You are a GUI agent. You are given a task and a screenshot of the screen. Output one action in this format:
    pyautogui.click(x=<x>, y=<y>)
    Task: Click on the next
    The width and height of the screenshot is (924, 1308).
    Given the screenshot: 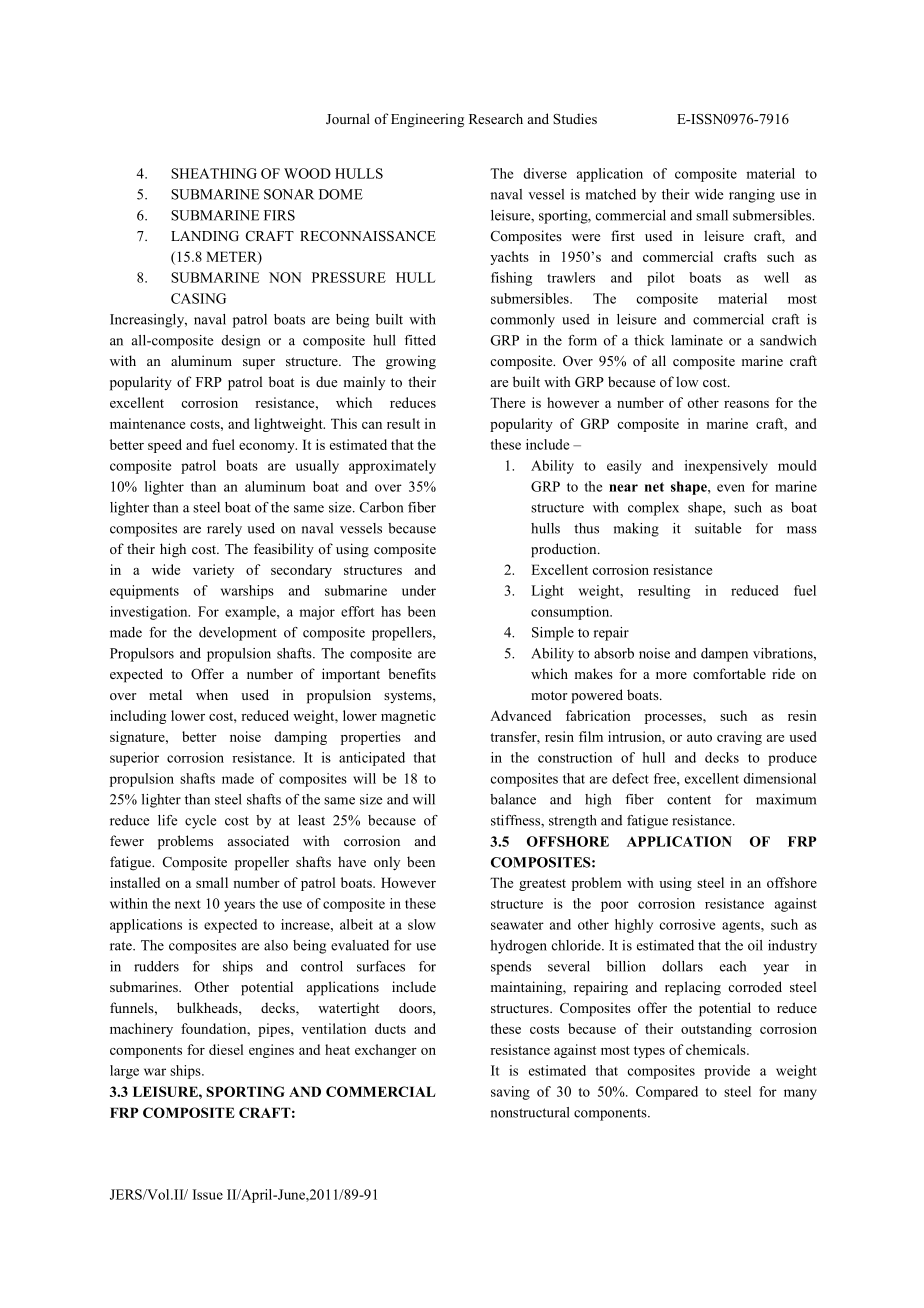 What is the action you would take?
    pyautogui.click(x=188, y=904)
